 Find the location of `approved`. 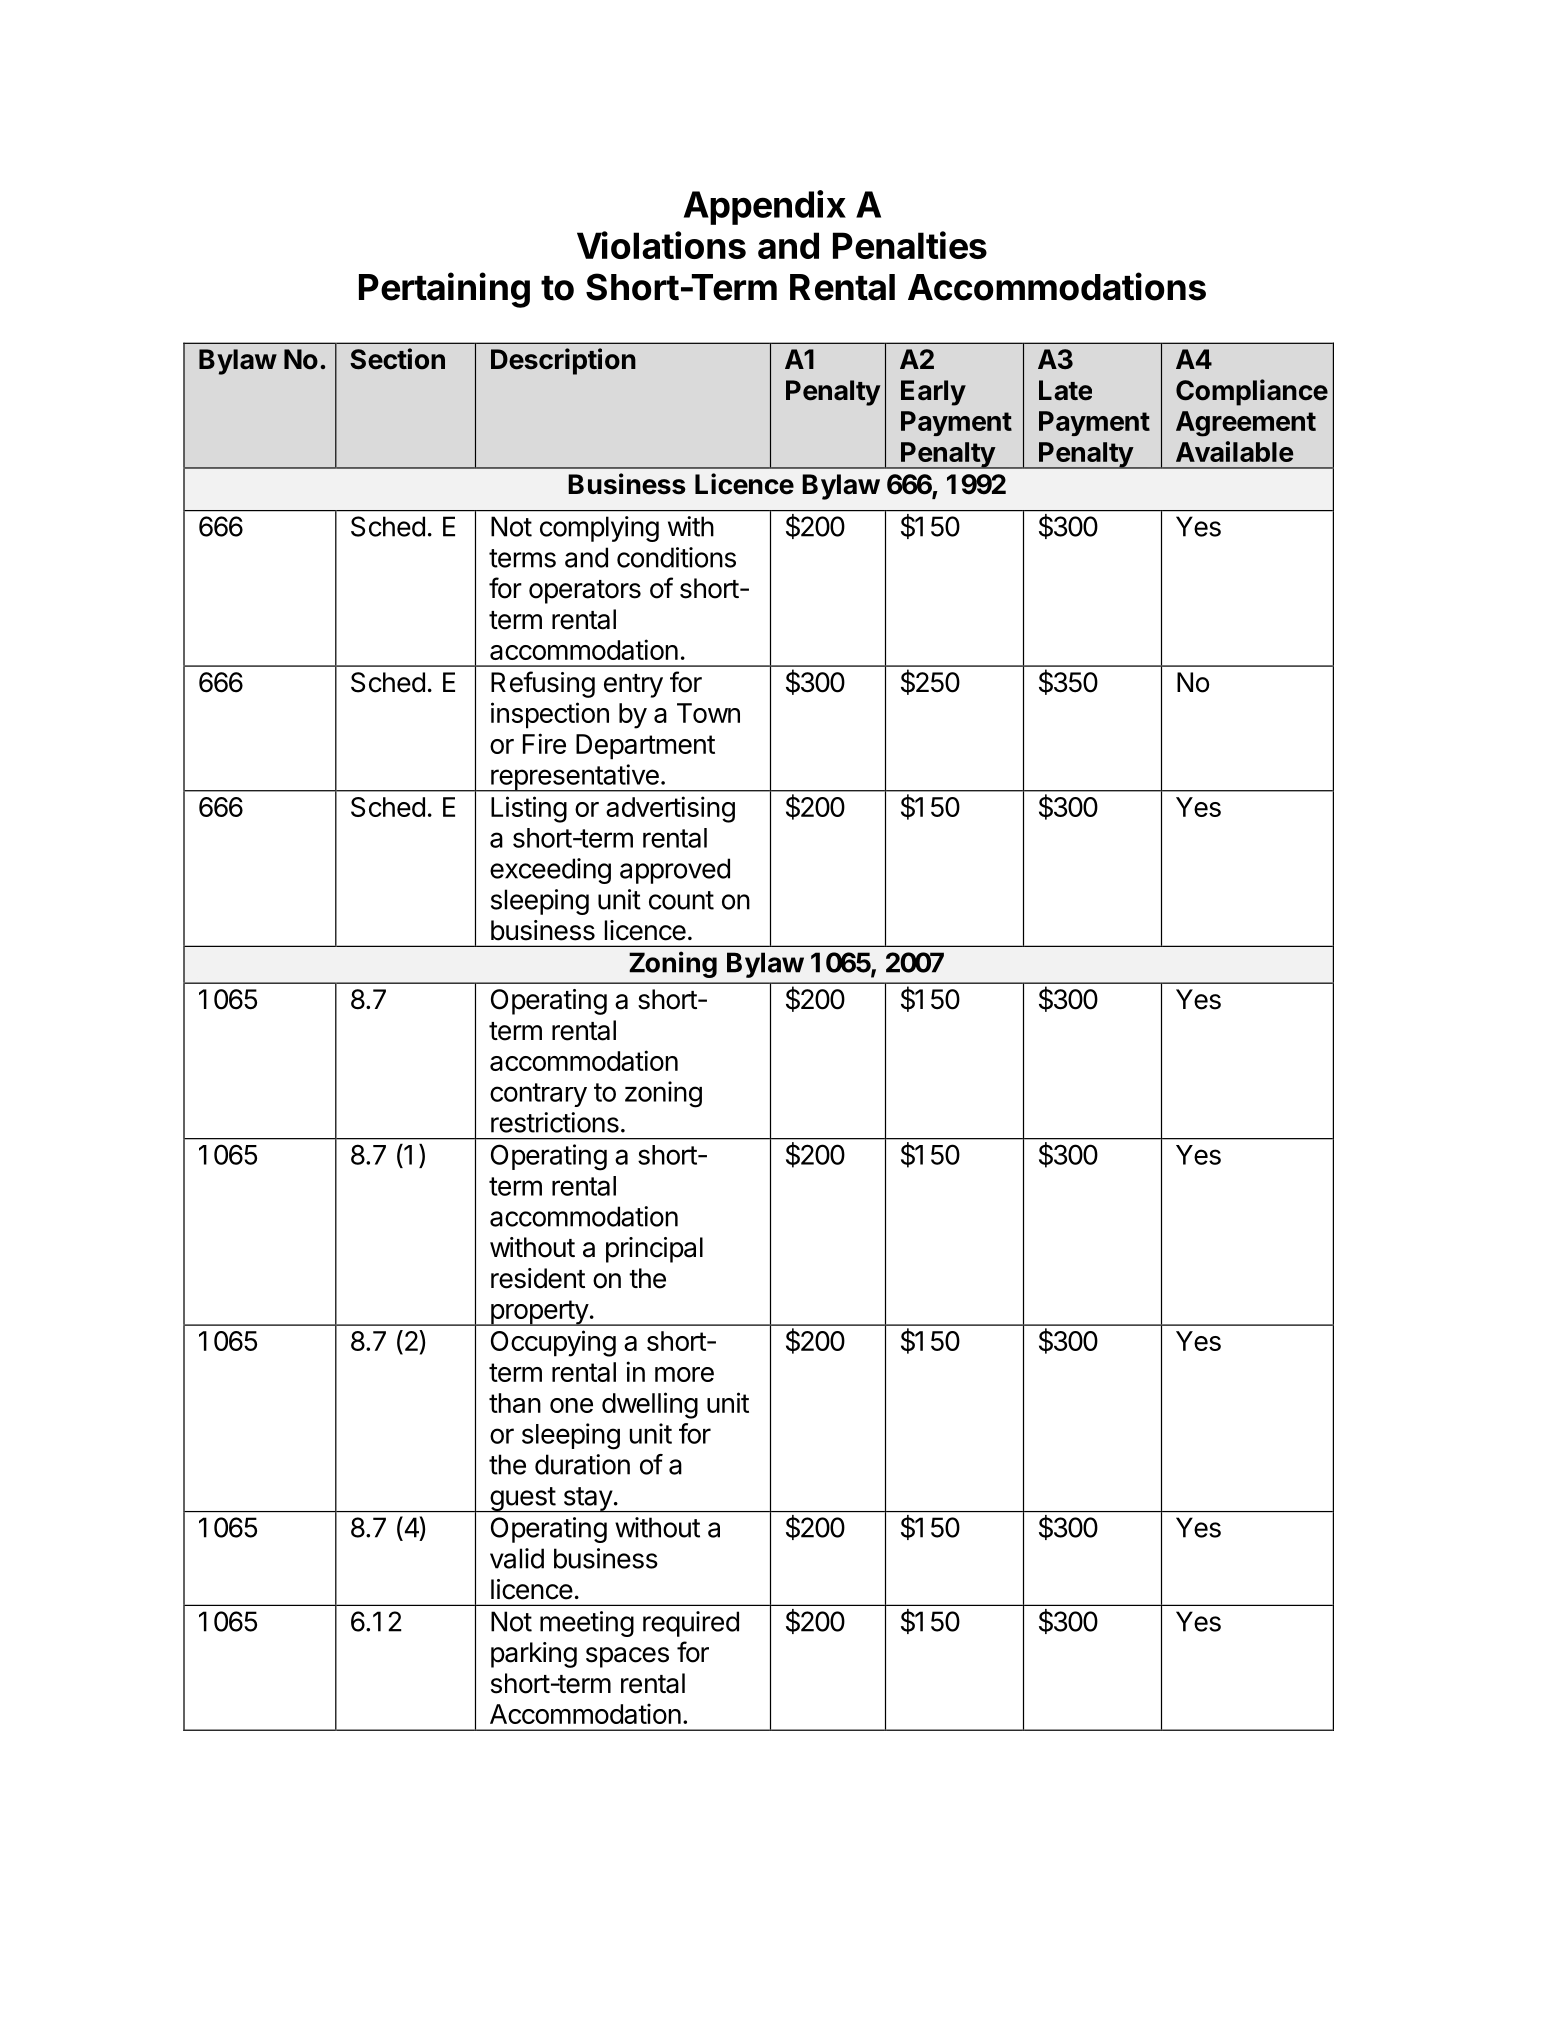

approved is located at coordinates (675, 871).
